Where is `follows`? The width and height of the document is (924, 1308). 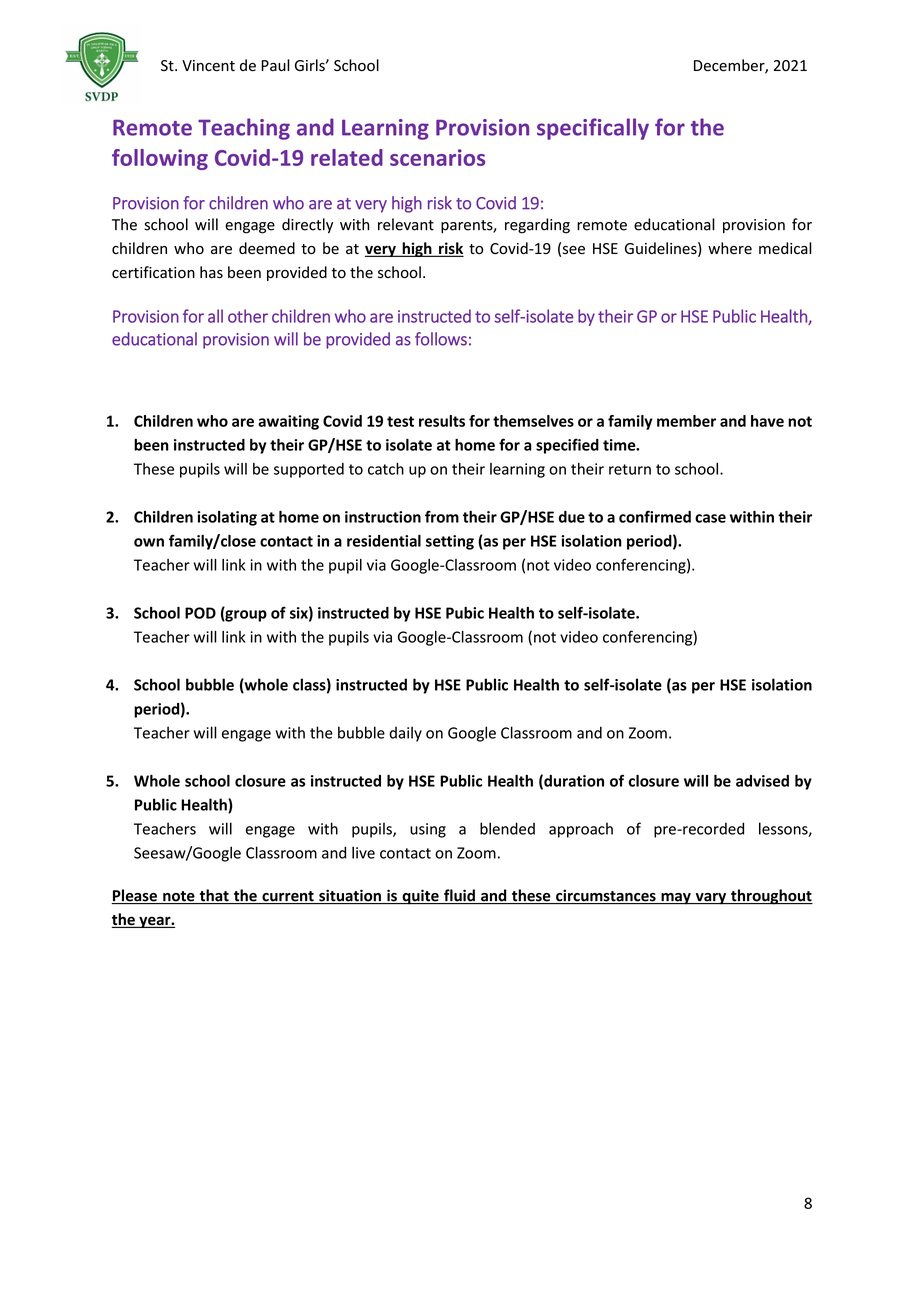
follows is located at coordinates (441, 339).
